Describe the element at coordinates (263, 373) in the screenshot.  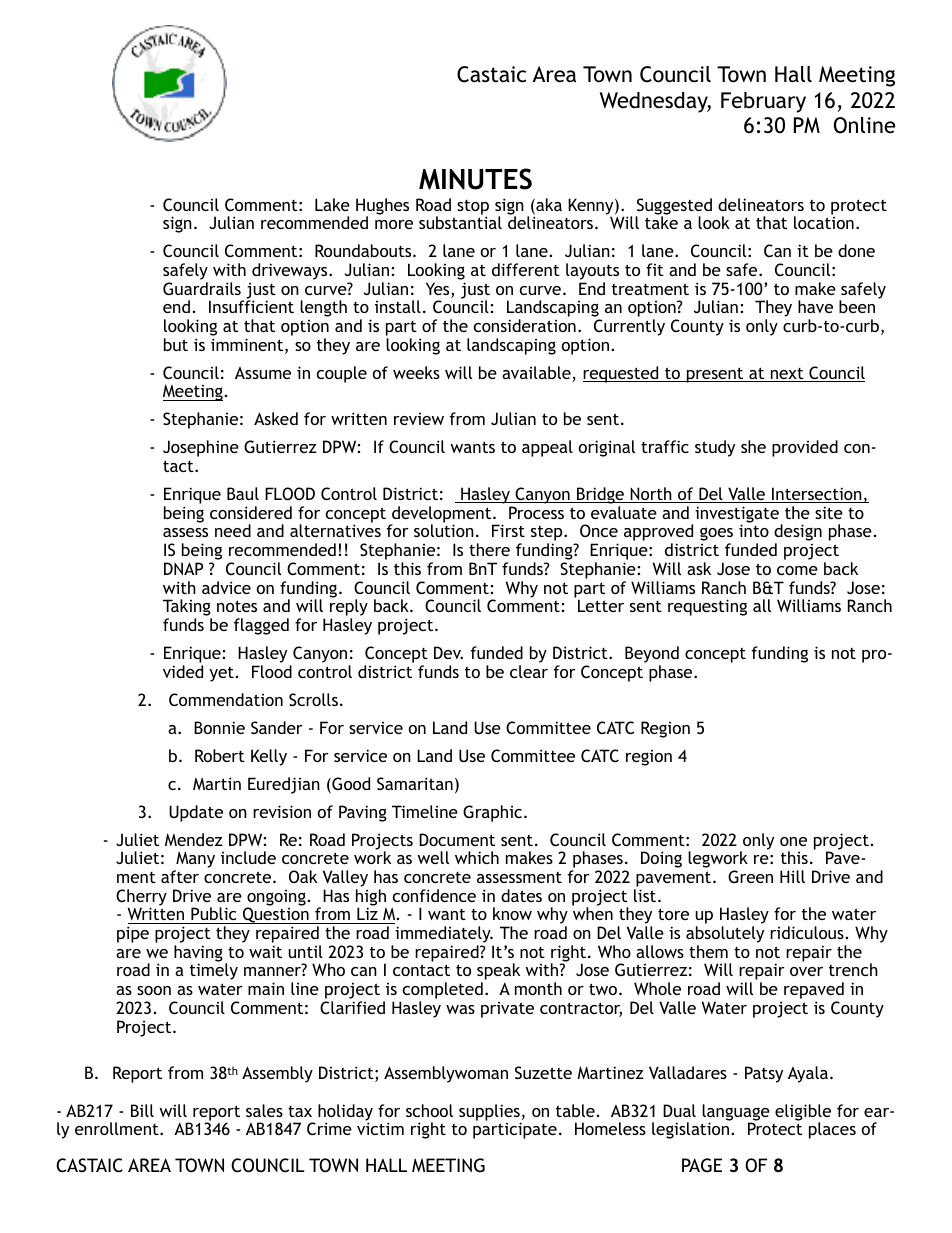
I see `Assume` at that location.
